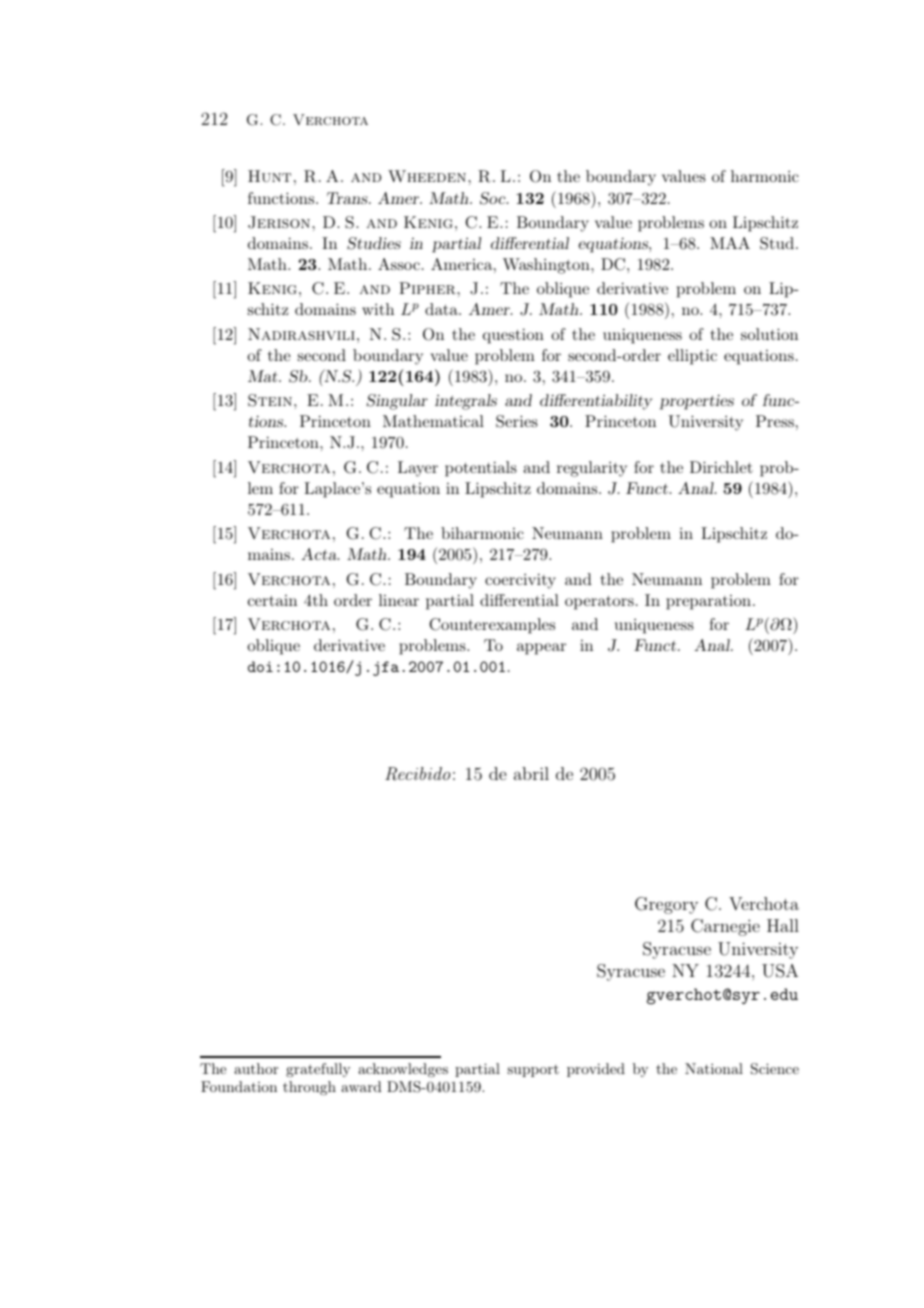  Describe the element at coordinates (481, 469) in the screenshot. I see `potentials` at that location.
